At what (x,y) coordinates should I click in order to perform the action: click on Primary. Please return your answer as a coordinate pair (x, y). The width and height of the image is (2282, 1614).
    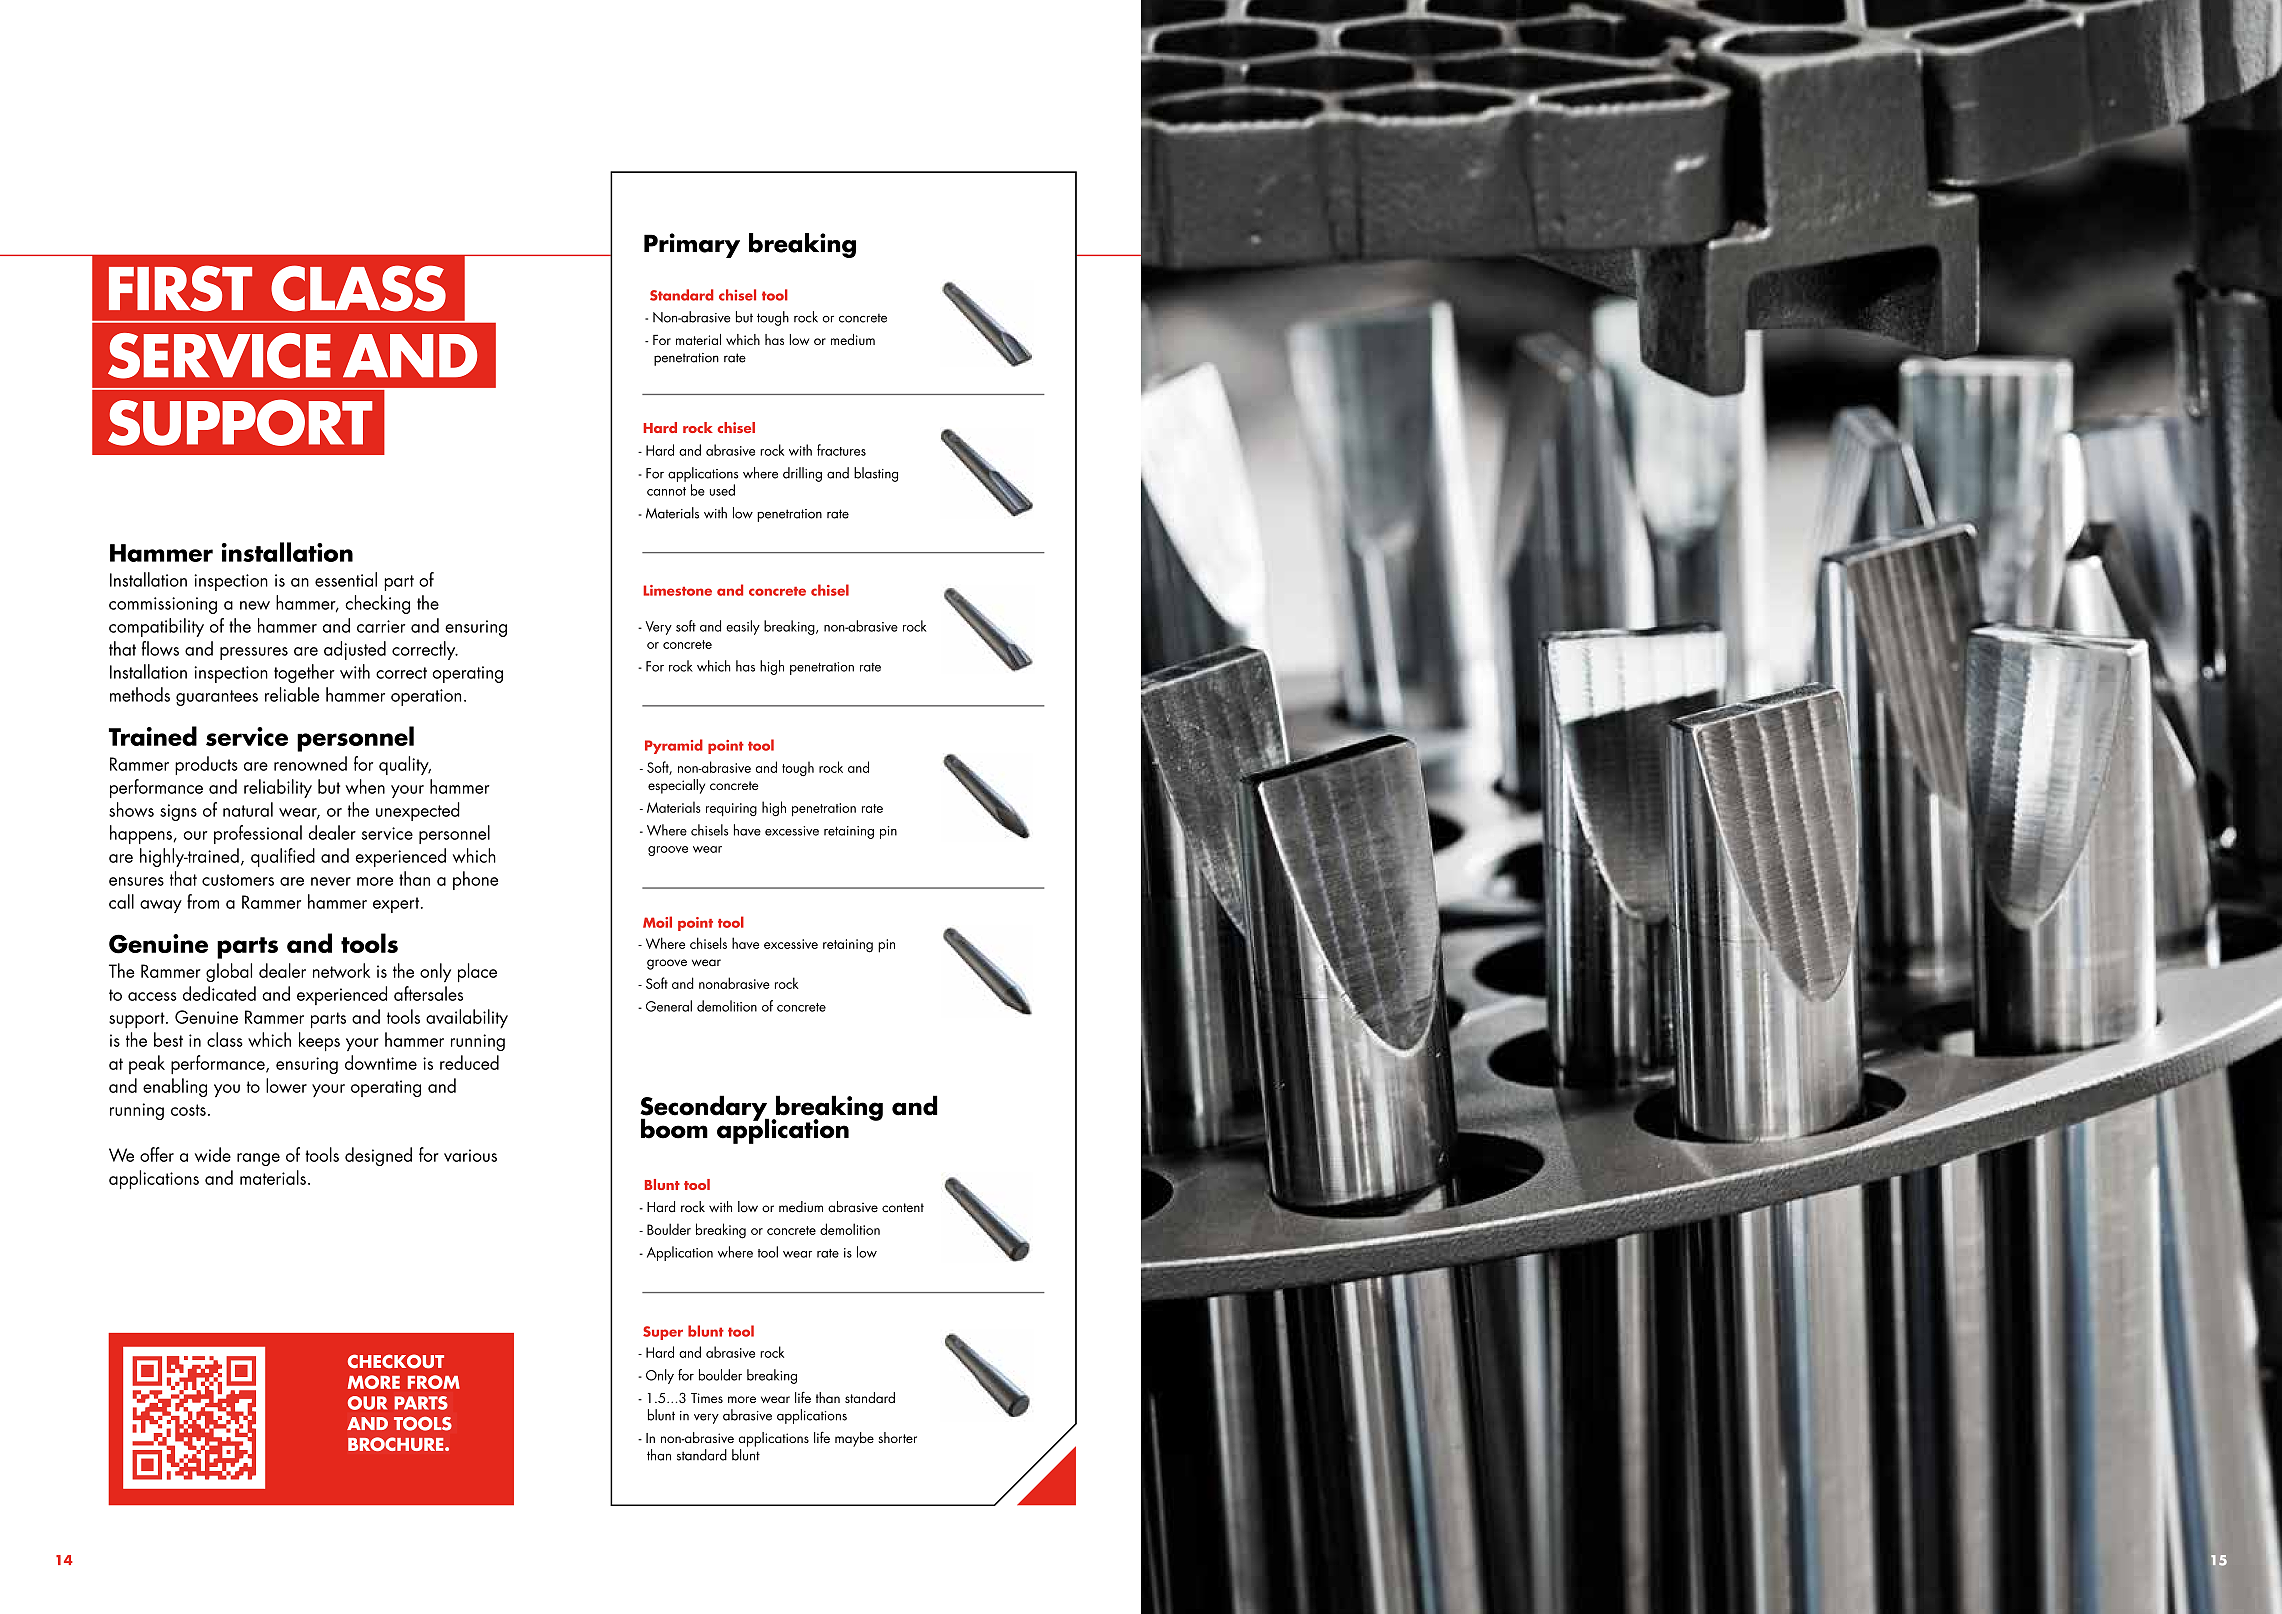
    Looking at the image, I should click on (692, 245).
